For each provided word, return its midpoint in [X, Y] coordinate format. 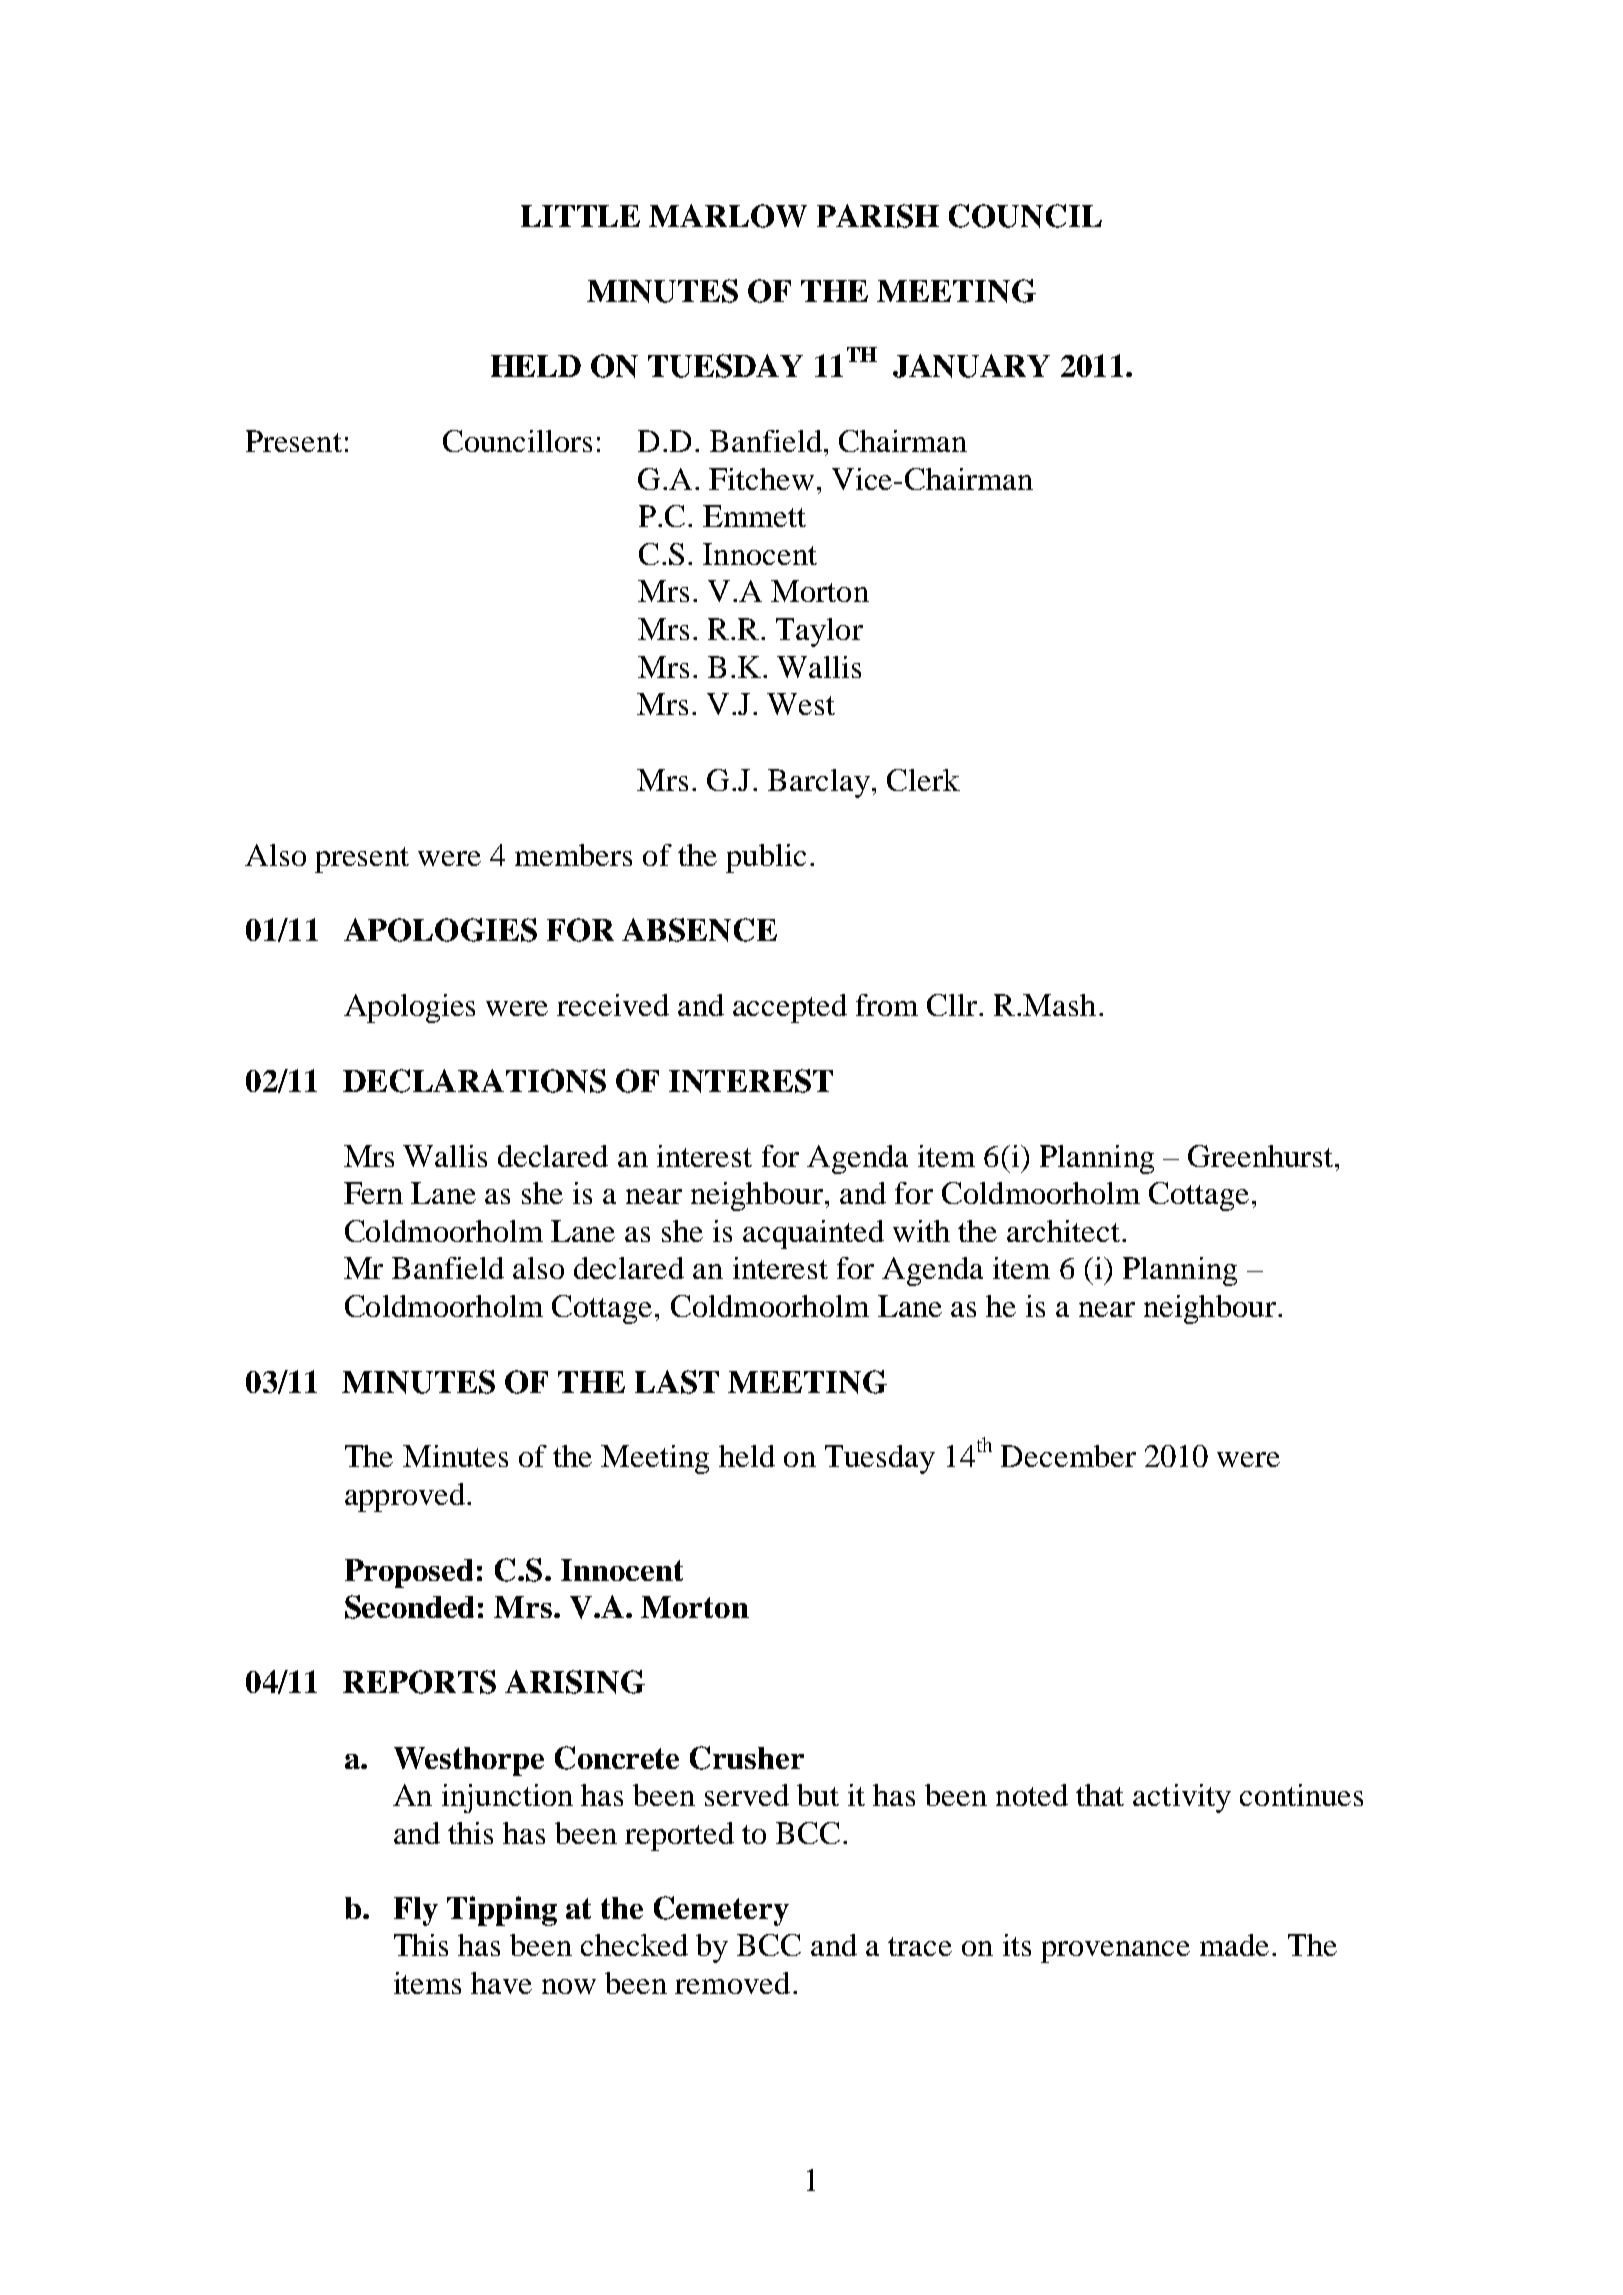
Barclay [819, 783]
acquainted [813, 1234]
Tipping [502, 1911]
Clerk [923, 780]
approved [405, 1497]
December [1068, 1456]
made [1234, 1945]
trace [920, 1946]
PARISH [878, 216]
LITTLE [580, 216]
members [573, 855]
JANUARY [971, 366]
